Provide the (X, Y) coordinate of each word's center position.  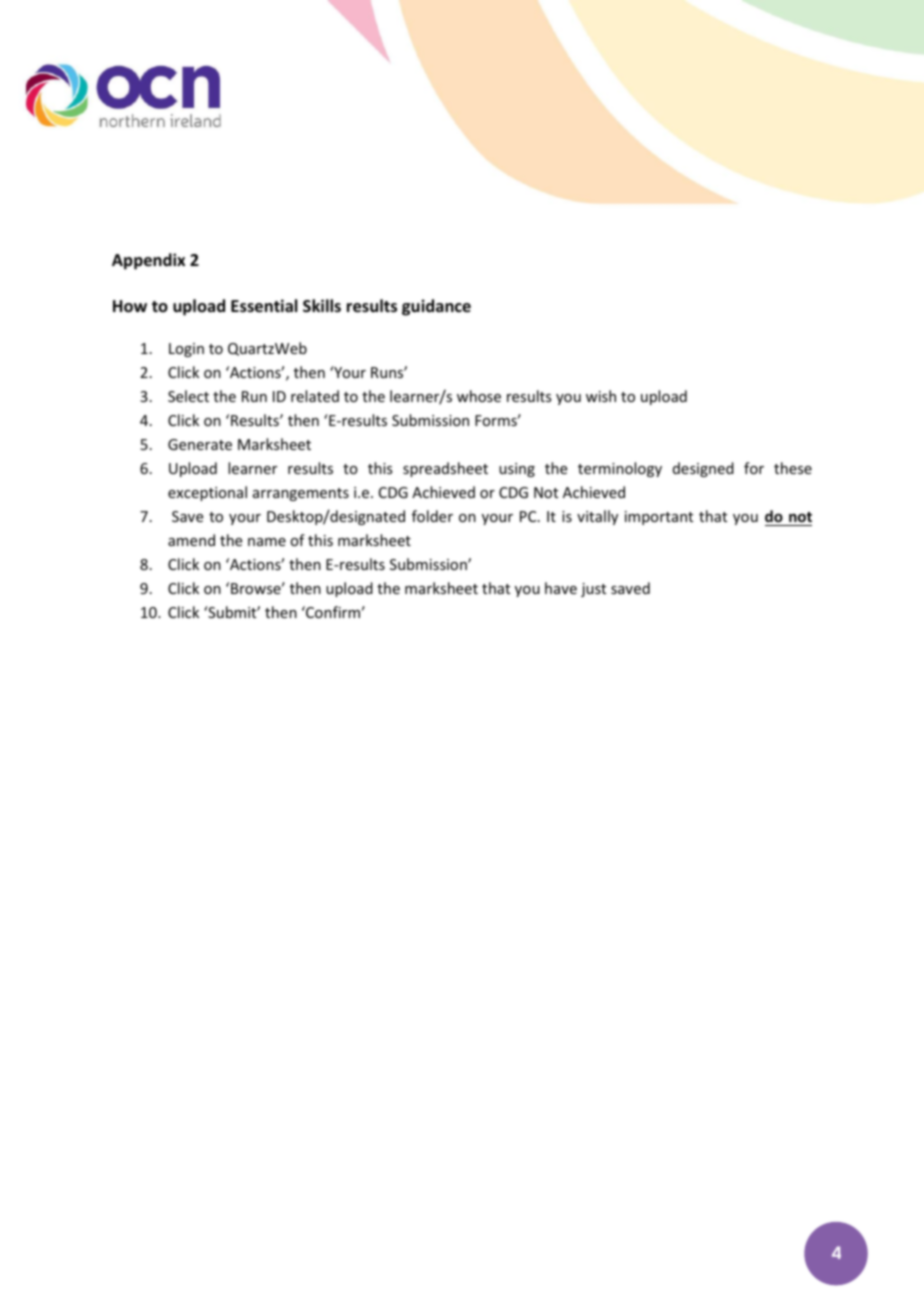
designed (703, 469)
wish (601, 396)
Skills (322, 305)
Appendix (148, 261)
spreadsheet (445, 469)
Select (188, 396)
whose (479, 396)
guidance (436, 307)
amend (191, 540)
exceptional (207, 493)
